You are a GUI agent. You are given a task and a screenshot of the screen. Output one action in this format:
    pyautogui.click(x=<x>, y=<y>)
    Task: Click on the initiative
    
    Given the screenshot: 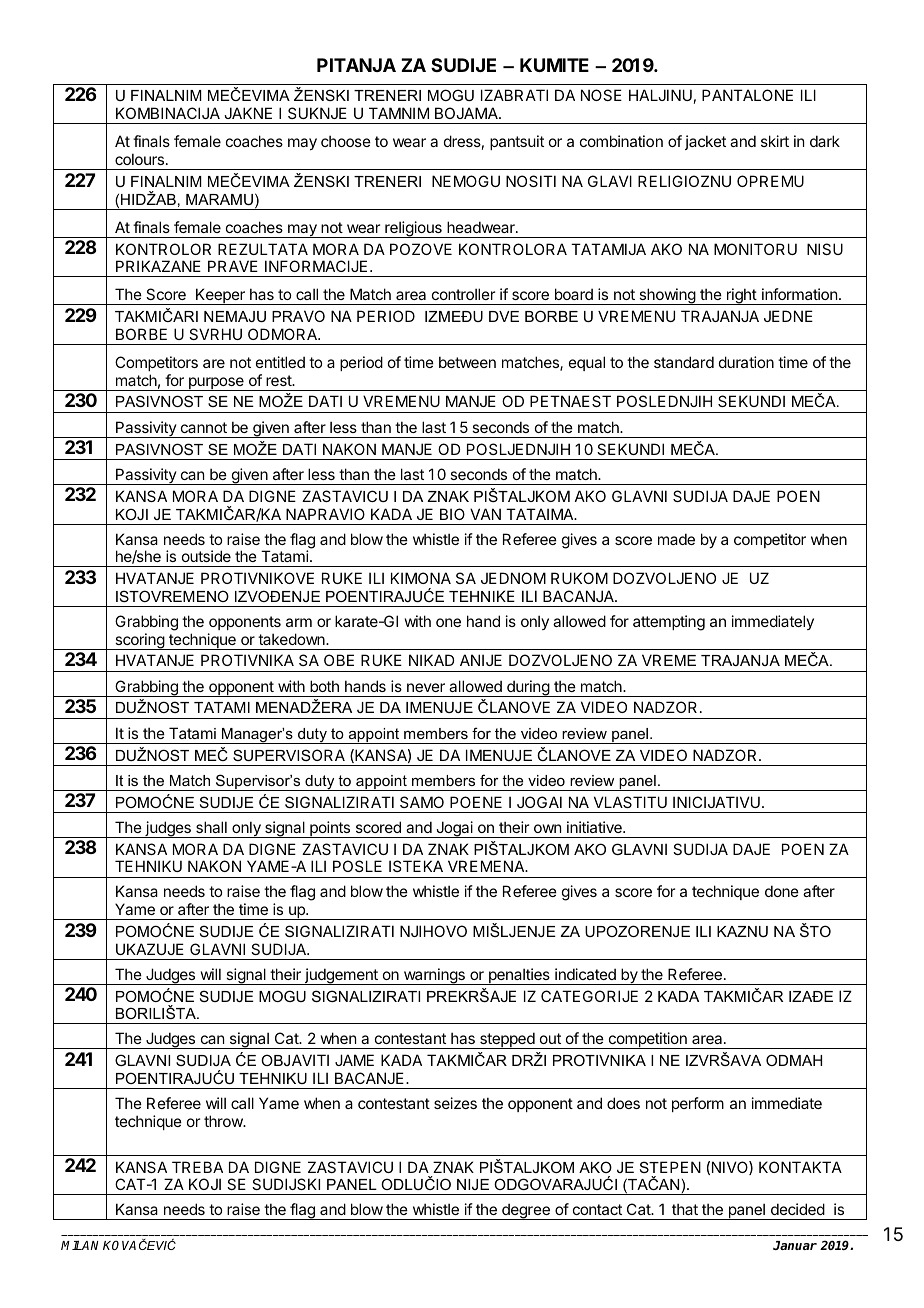 What is the action you would take?
    pyautogui.click(x=595, y=827)
